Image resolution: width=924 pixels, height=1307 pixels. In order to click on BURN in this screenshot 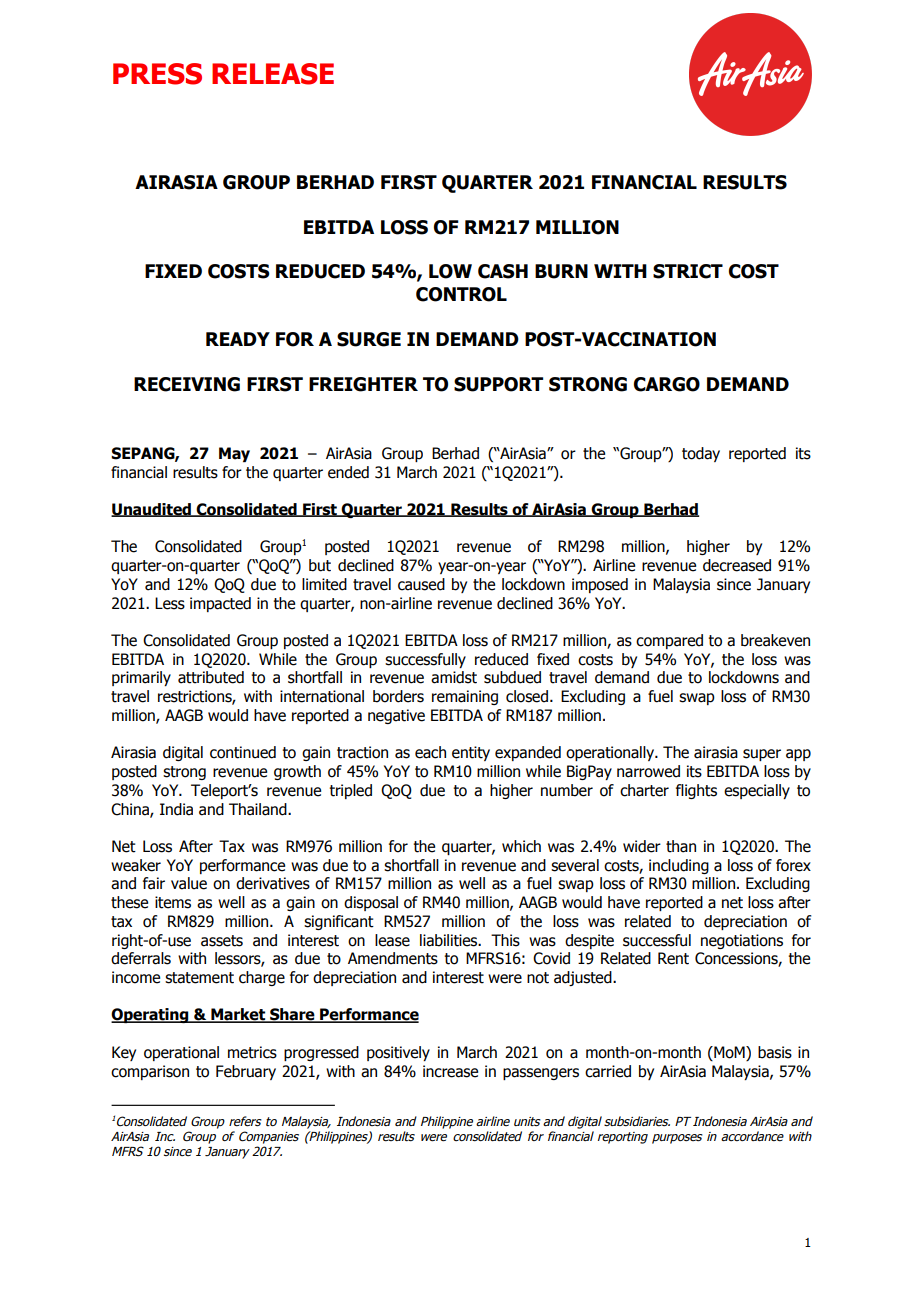, I will do `click(561, 271)`.
